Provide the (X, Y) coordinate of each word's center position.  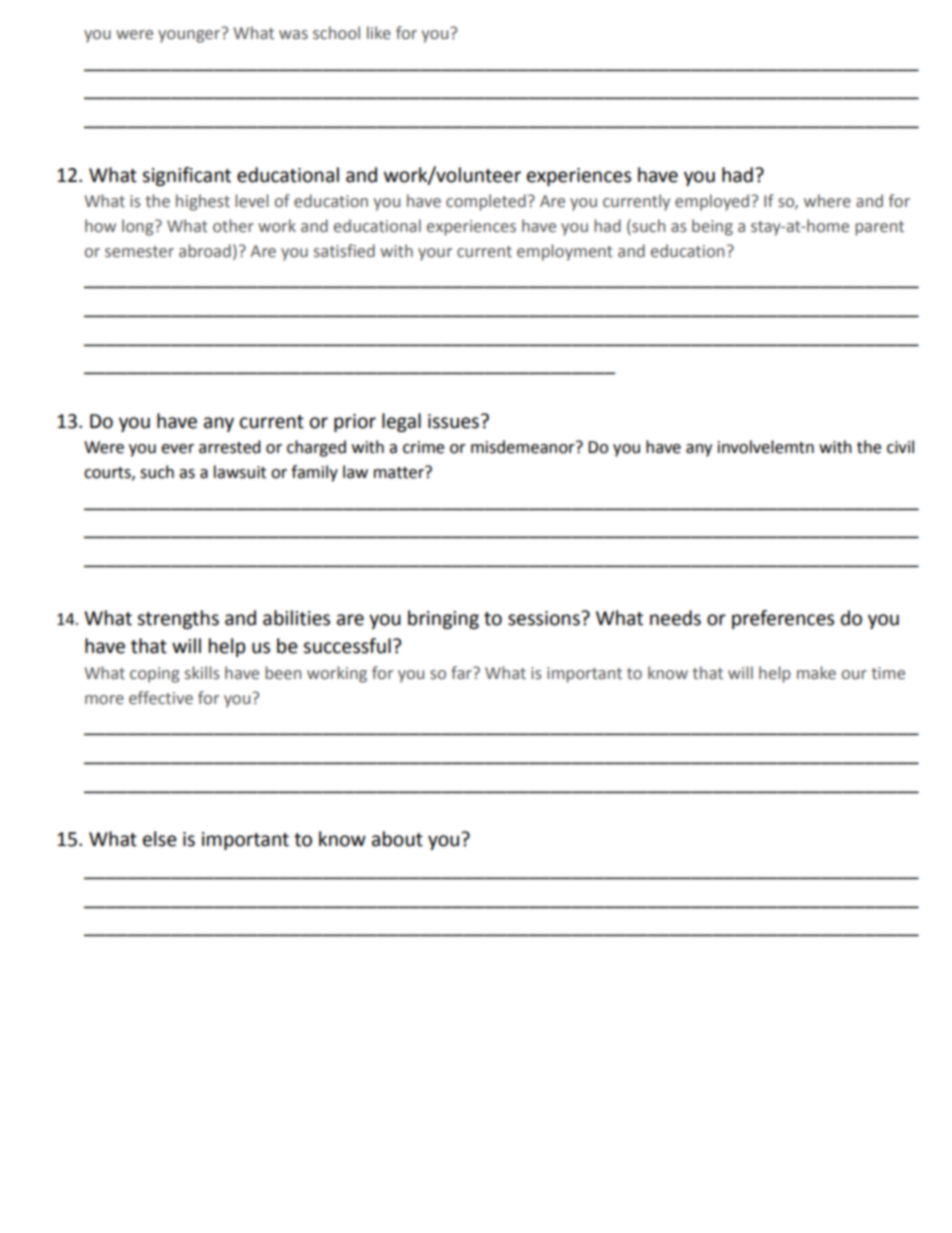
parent (879, 228)
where (827, 201)
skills (202, 673)
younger (189, 36)
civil (900, 447)
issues (453, 421)
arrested (230, 447)
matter (400, 472)
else (160, 839)
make (816, 673)
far (462, 673)
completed (486, 202)
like (379, 33)
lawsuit (240, 472)
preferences (783, 619)
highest (203, 202)
